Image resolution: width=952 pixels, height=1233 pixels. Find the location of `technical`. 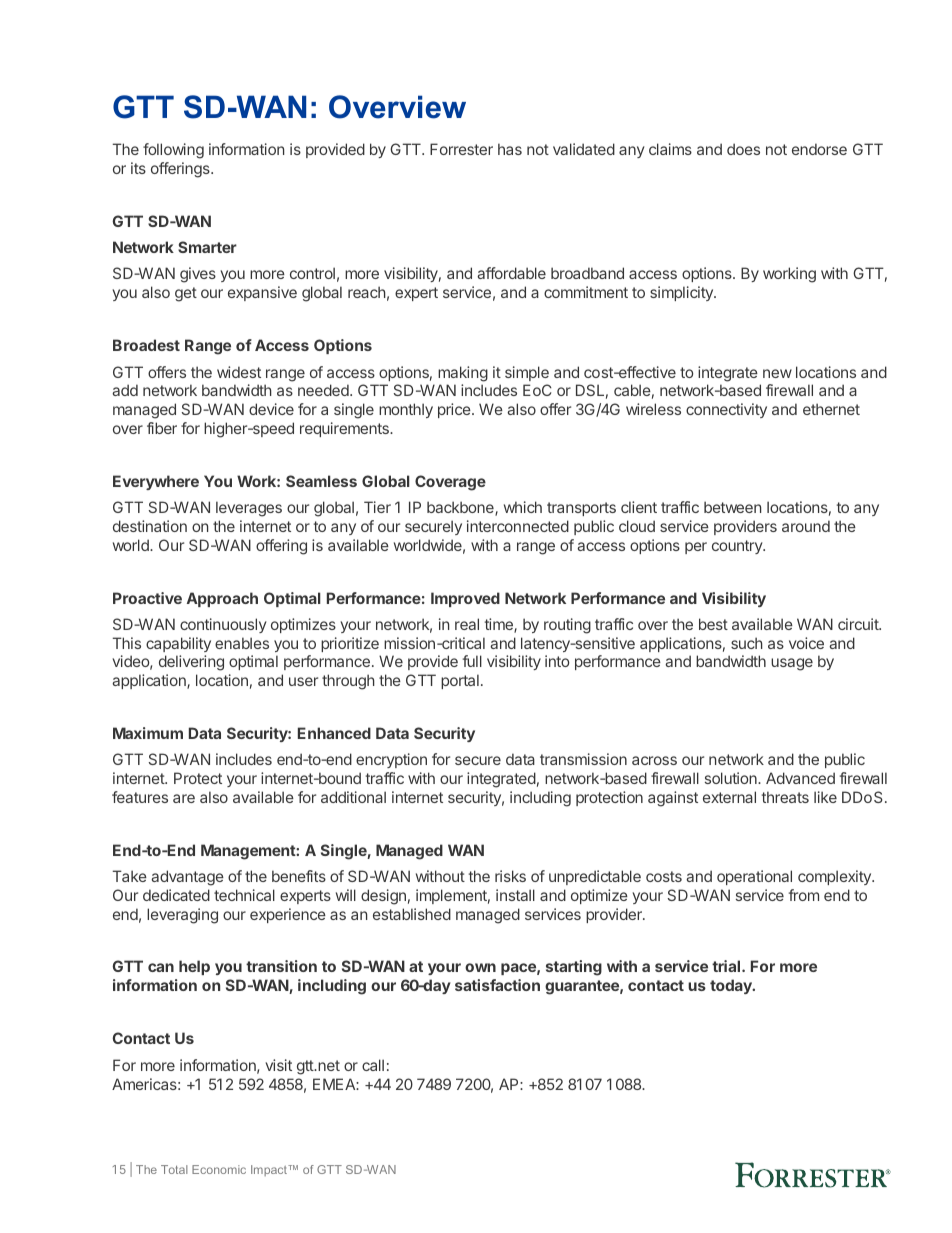

technical is located at coordinates (244, 895).
